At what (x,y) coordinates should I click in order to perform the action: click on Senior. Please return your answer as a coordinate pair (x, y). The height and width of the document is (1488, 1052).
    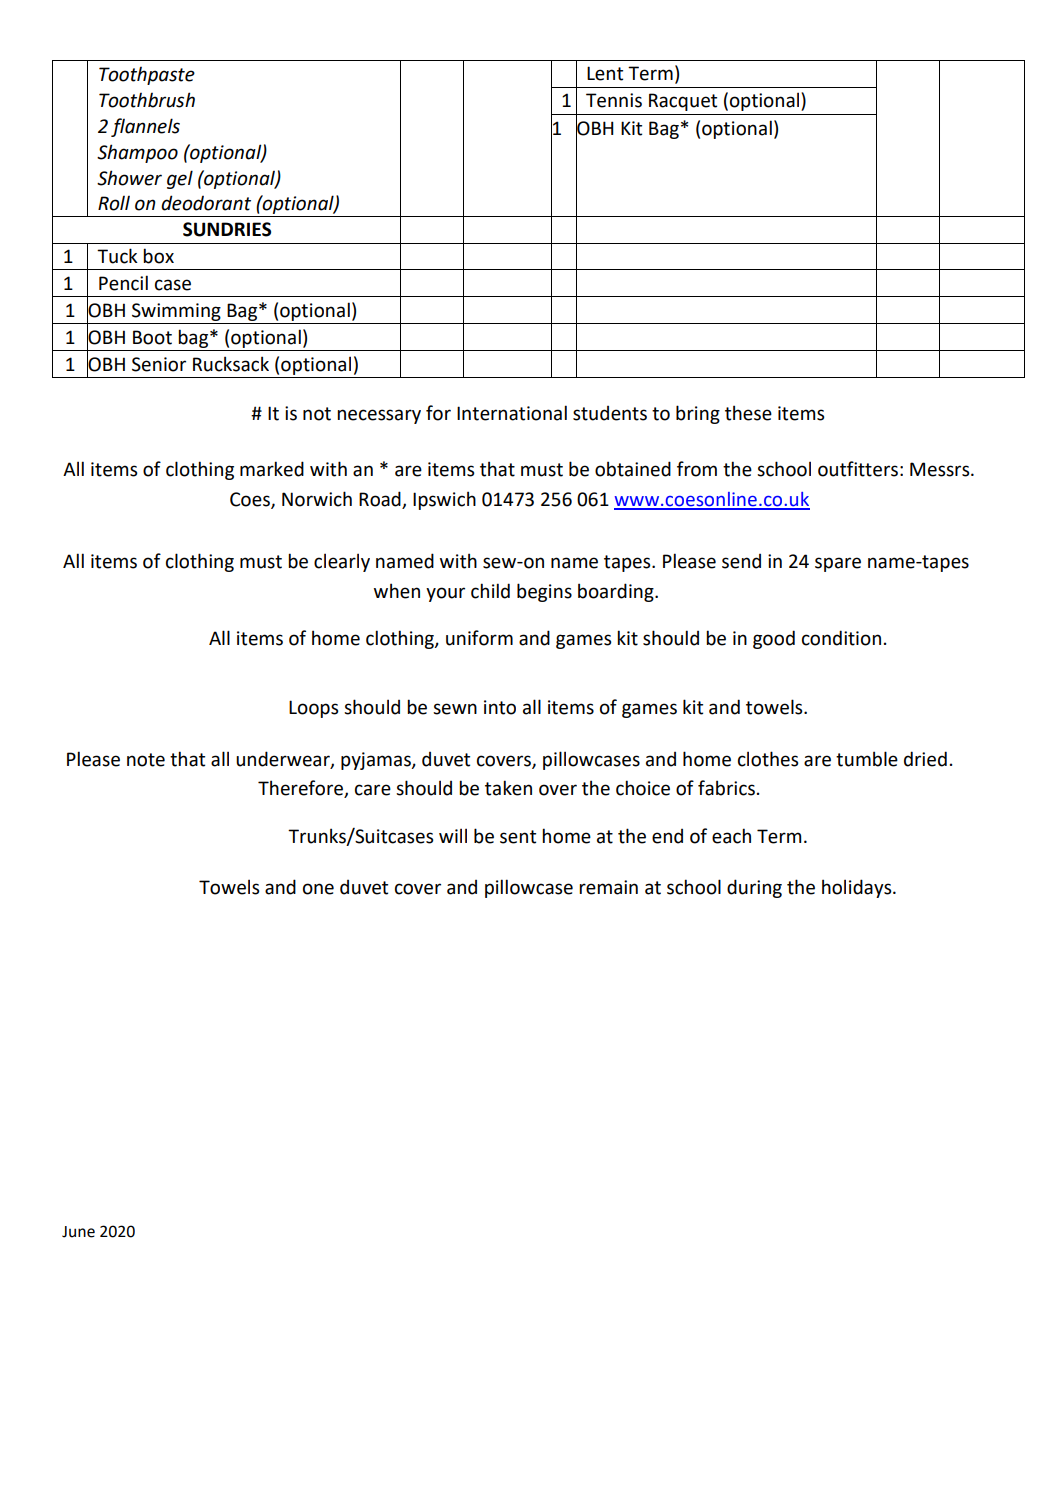
    Looking at the image, I should click on (159, 364).
